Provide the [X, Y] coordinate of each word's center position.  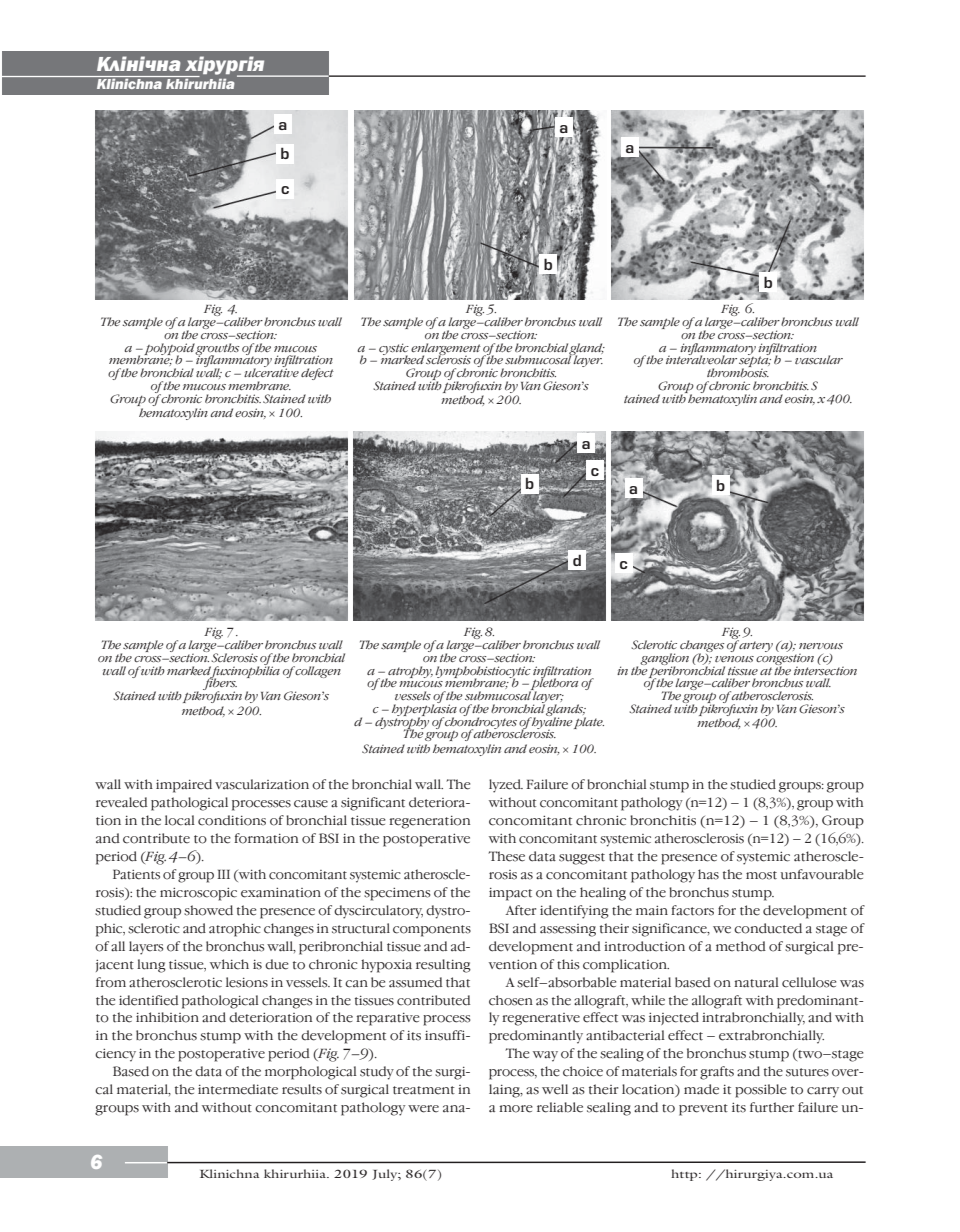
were [423, 1109]
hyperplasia [424, 710]
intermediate [238, 1089]
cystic [394, 350]
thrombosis [738, 371]
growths [217, 350]
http [685, 1175]
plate [589, 721]
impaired [184, 786]
